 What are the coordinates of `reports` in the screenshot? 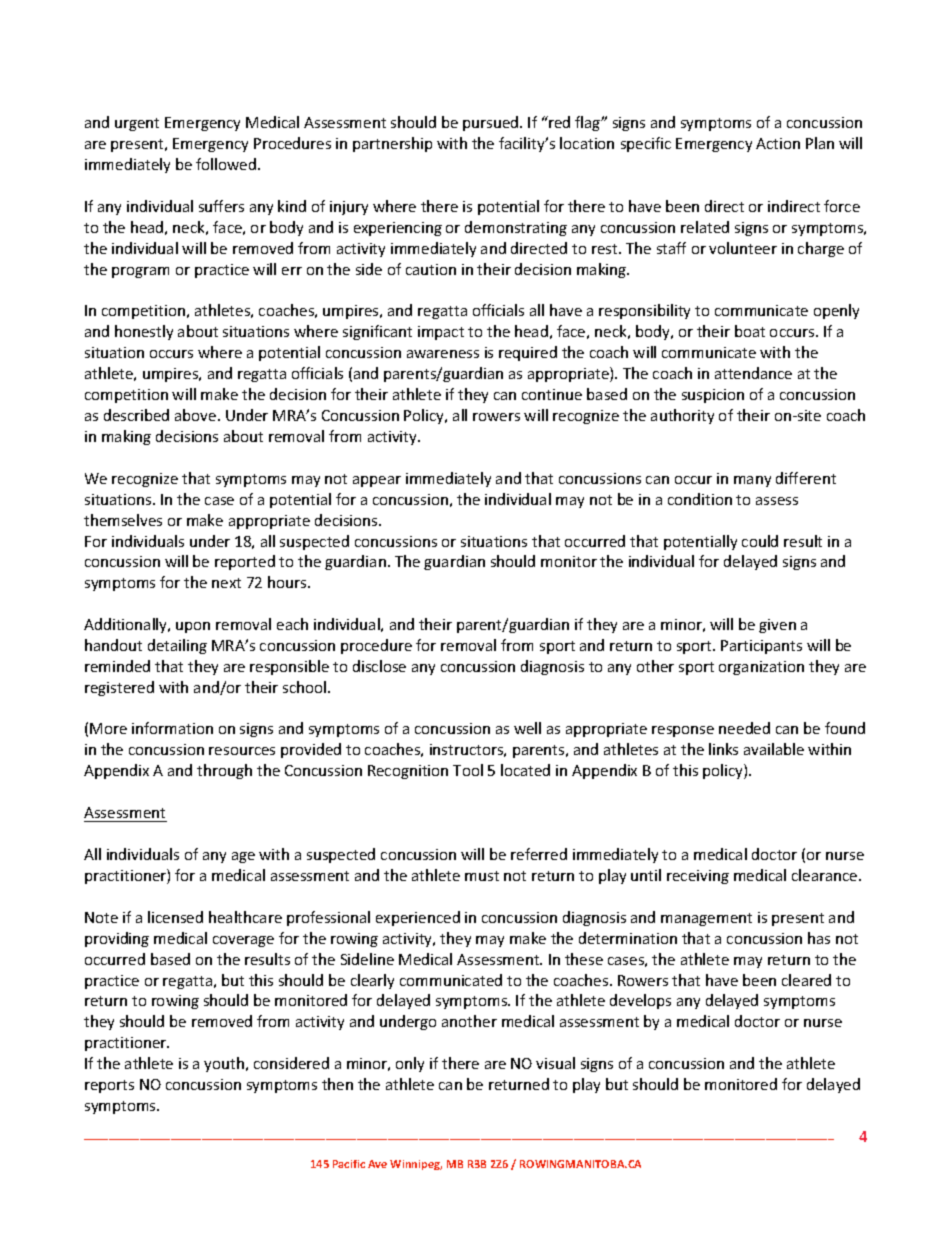 It's located at (109, 1086).
